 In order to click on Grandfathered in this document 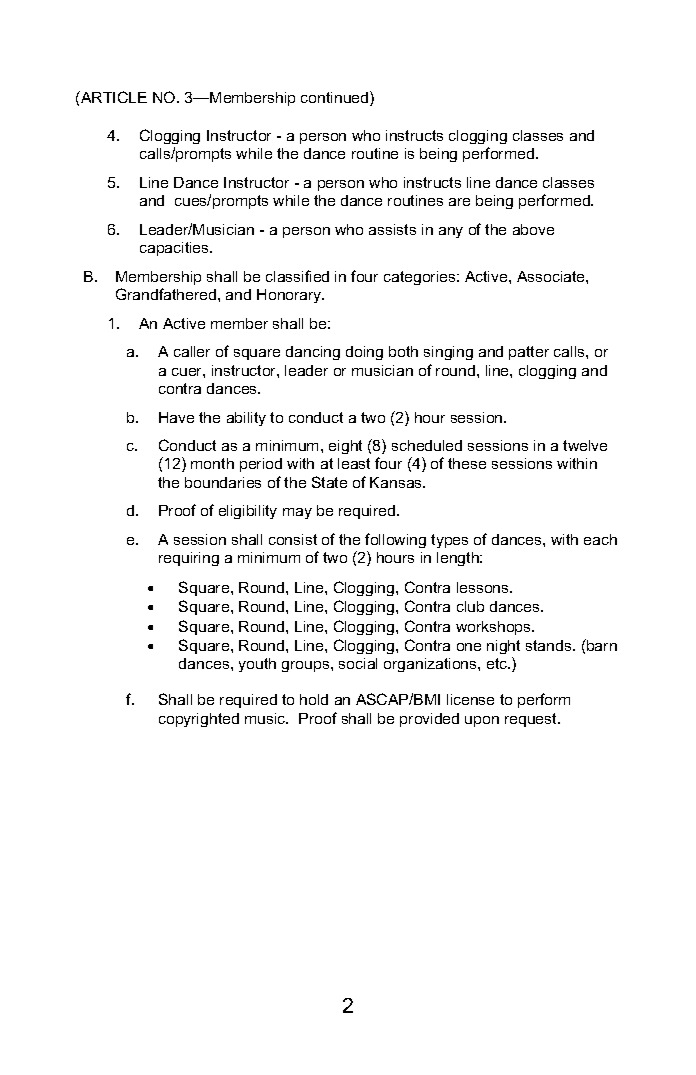, I will do `click(167, 294)`.
